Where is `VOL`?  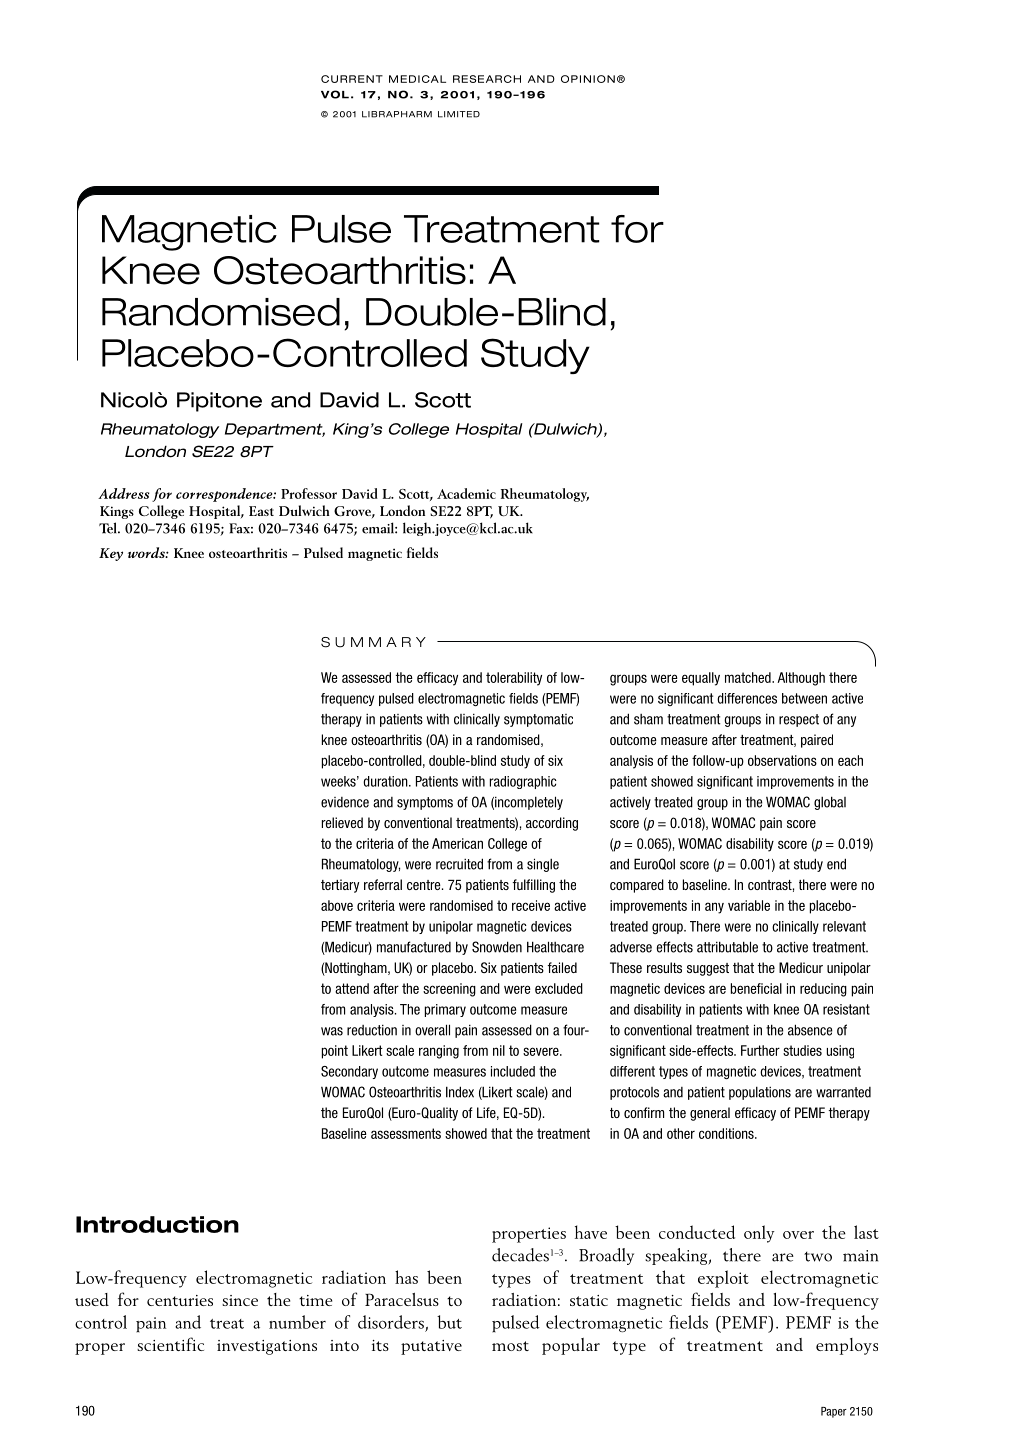 VOL is located at coordinates (335, 94).
